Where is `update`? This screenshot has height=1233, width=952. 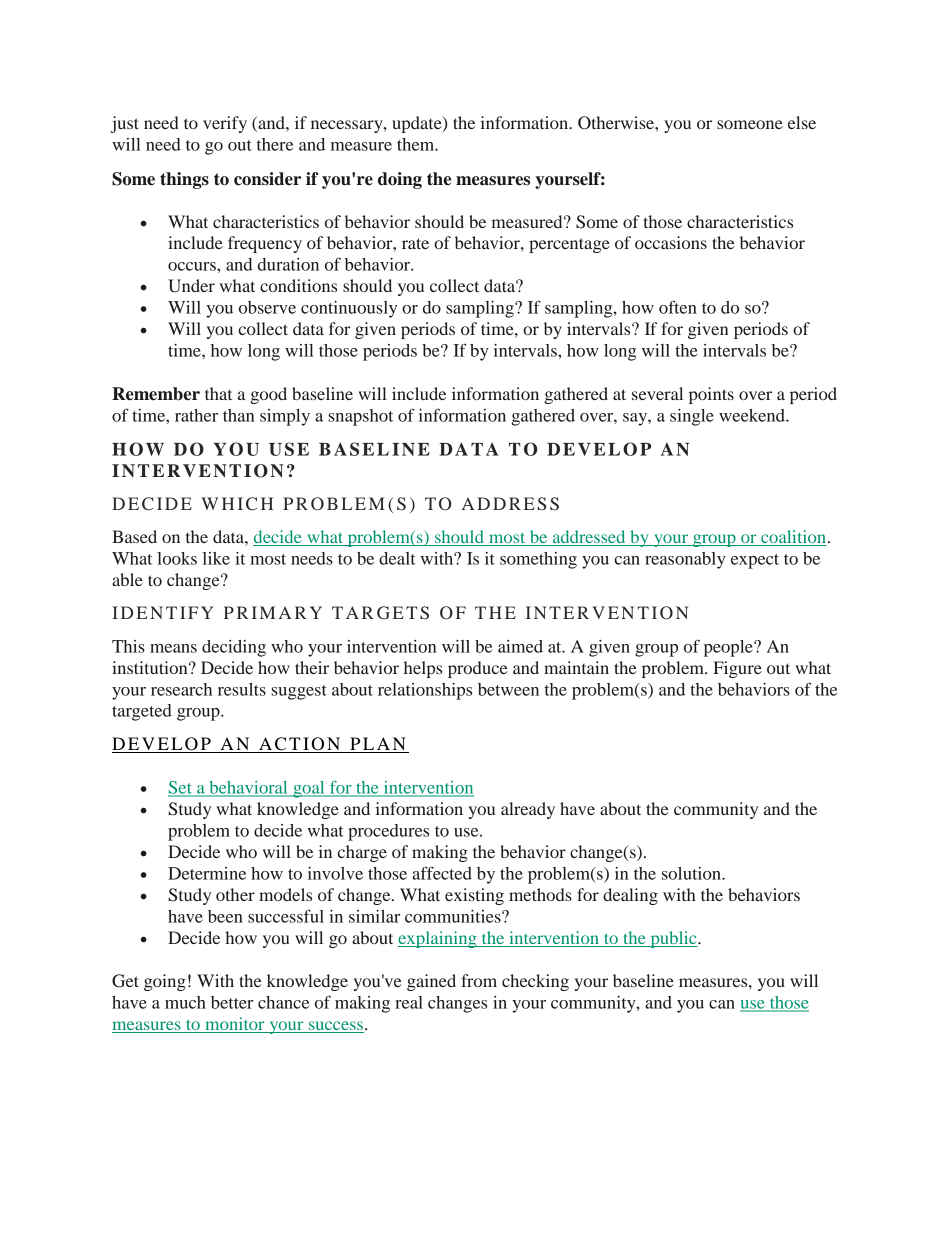
update is located at coordinates (418, 124).
